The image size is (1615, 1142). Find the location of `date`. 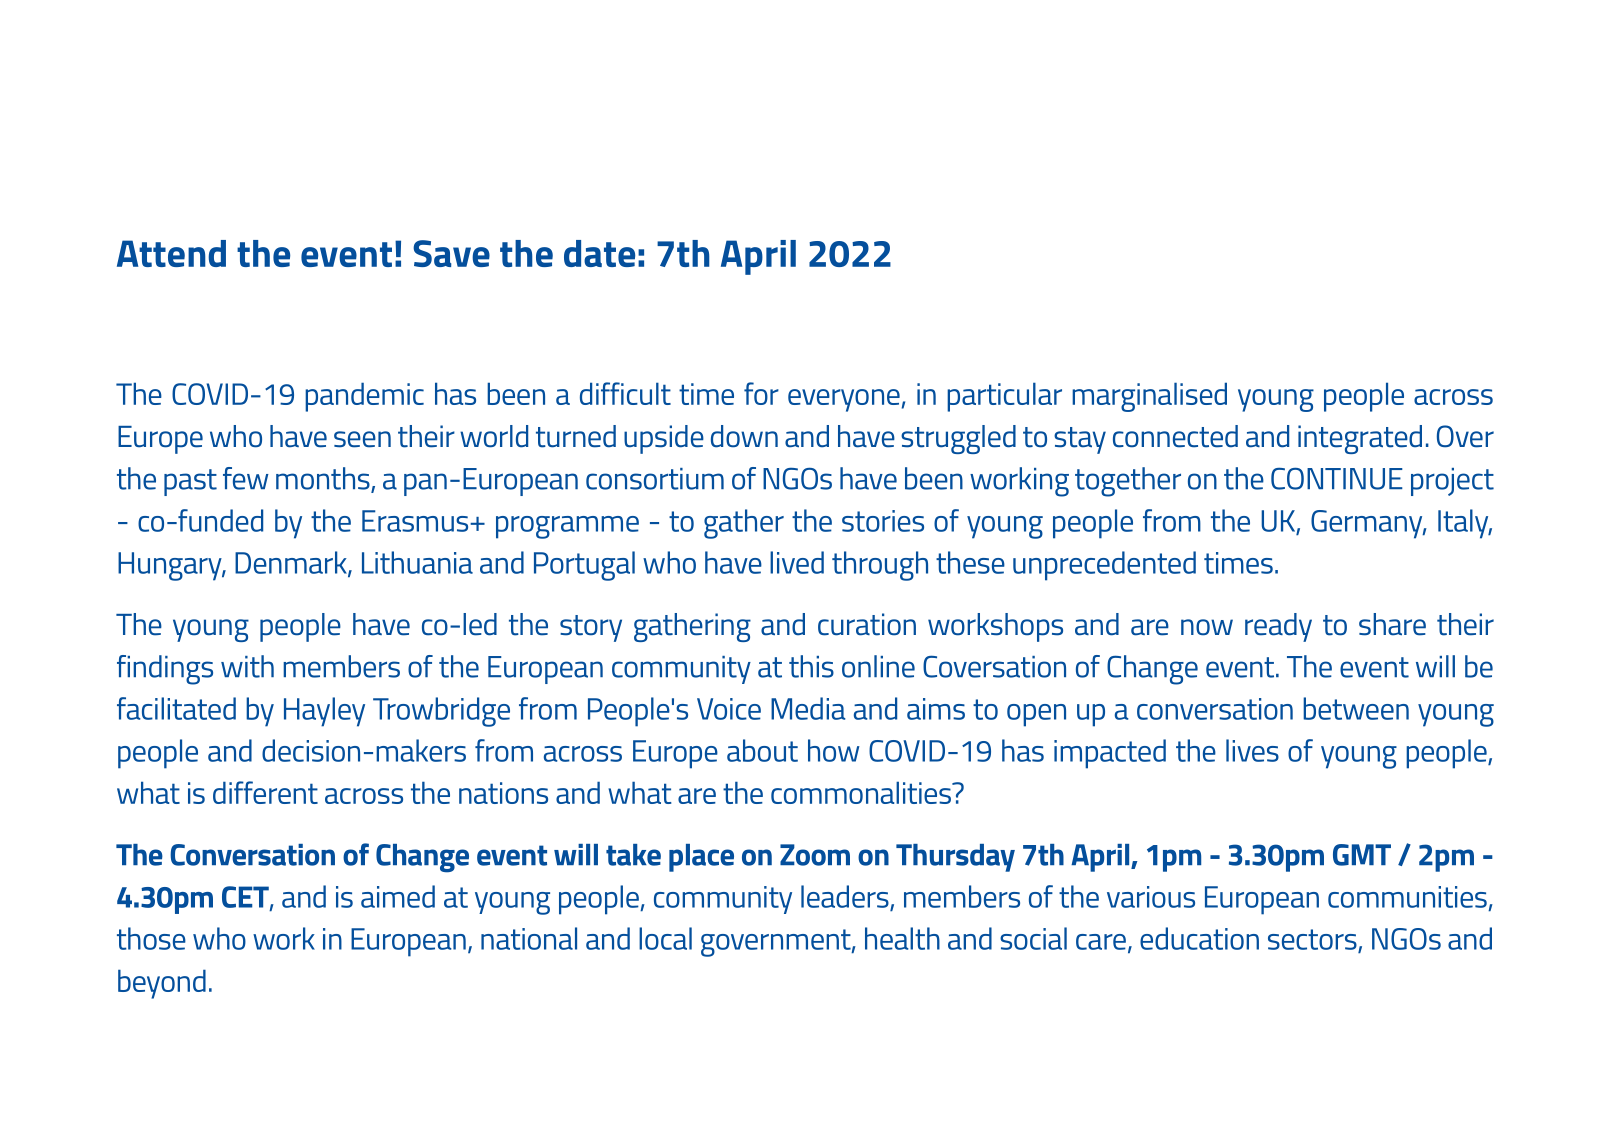

date is located at coordinates (599, 253).
